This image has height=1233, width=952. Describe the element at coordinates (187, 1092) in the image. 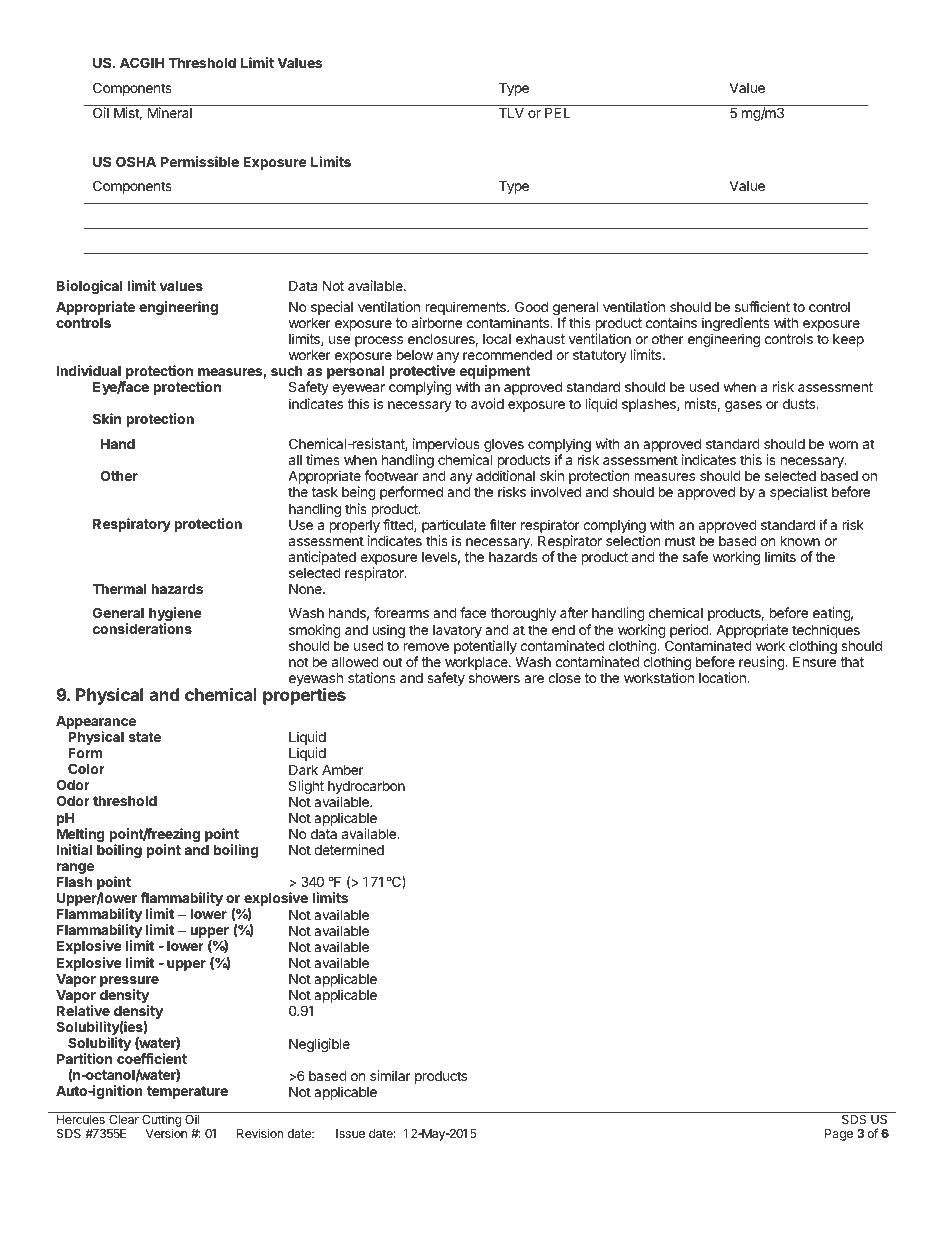

I see `temperature` at that location.
